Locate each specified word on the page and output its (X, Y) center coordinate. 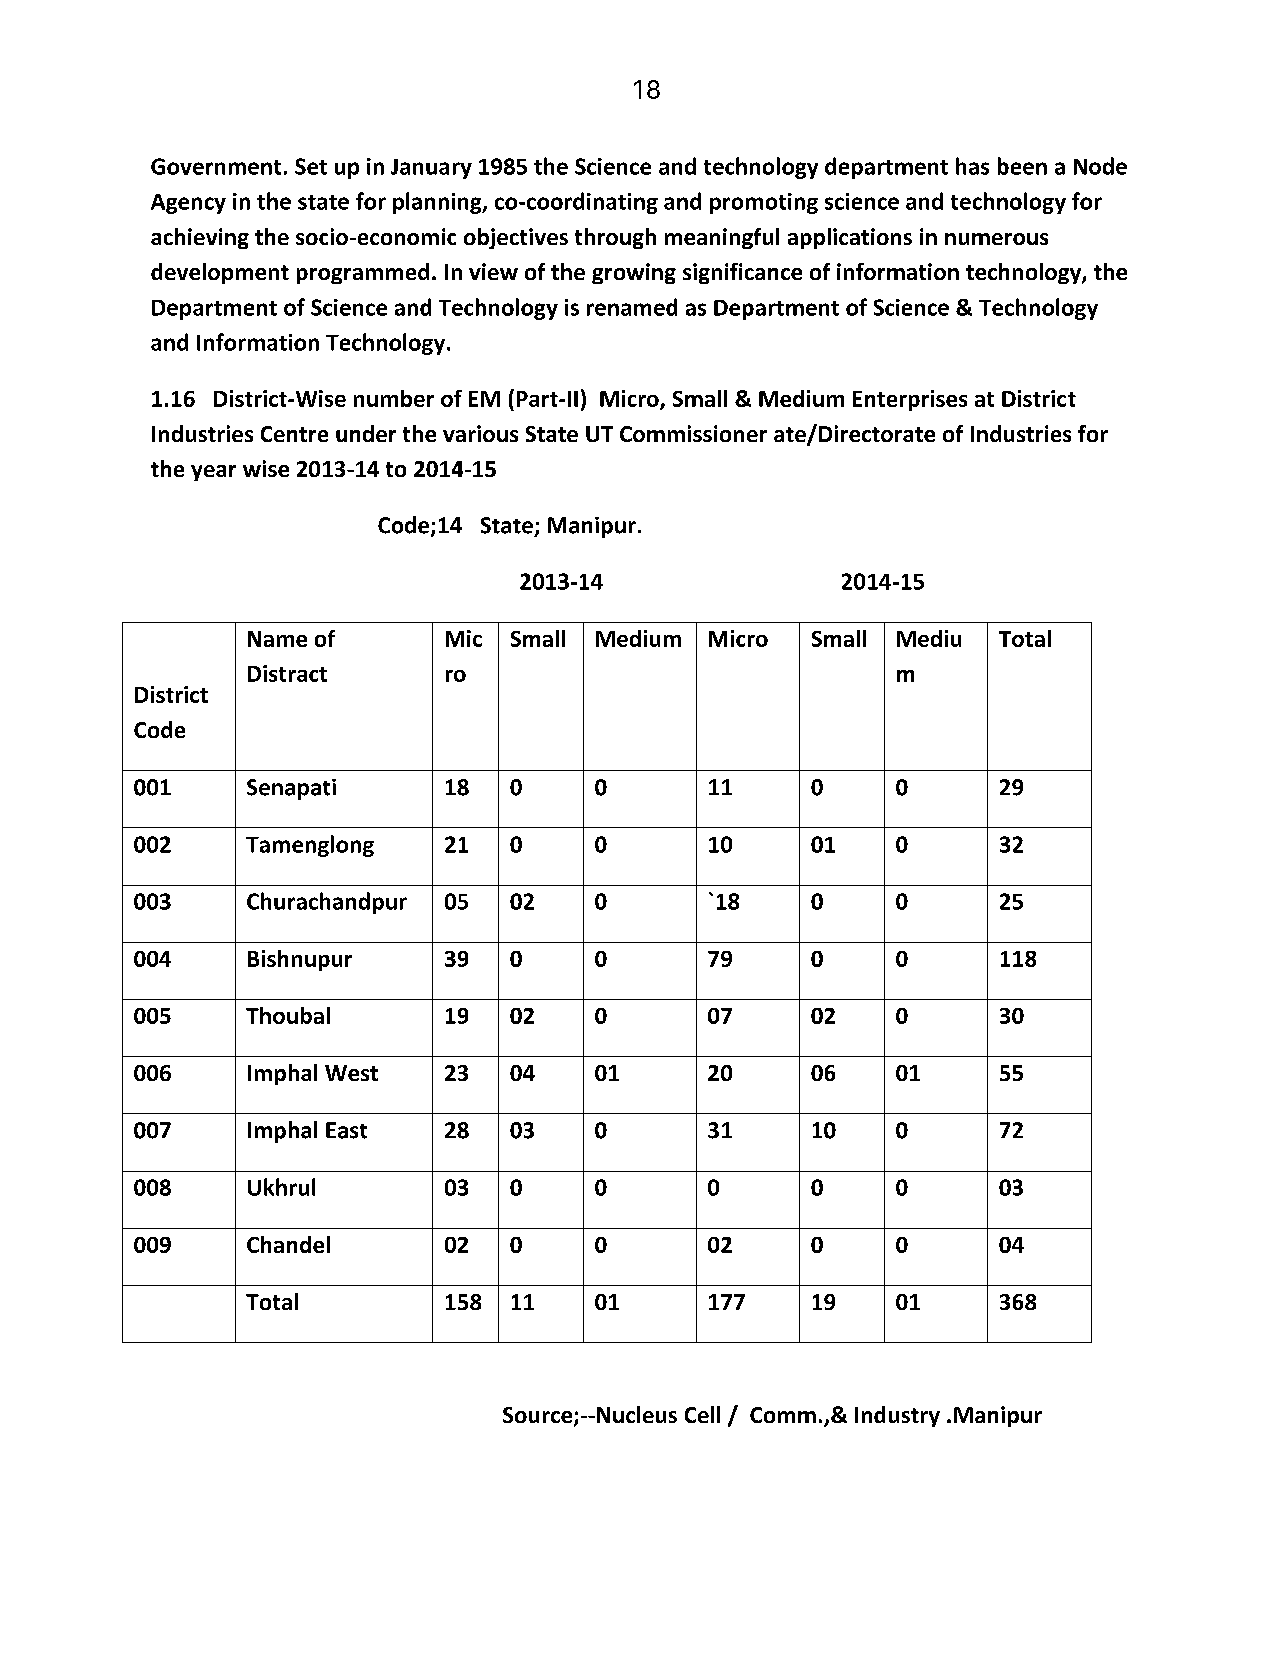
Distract (287, 673)
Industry (897, 1416)
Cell (702, 1414)
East (346, 1130)
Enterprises (910, 400)
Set (311, 166)
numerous (996, 239)
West (351, 1073)
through (615, 238)
